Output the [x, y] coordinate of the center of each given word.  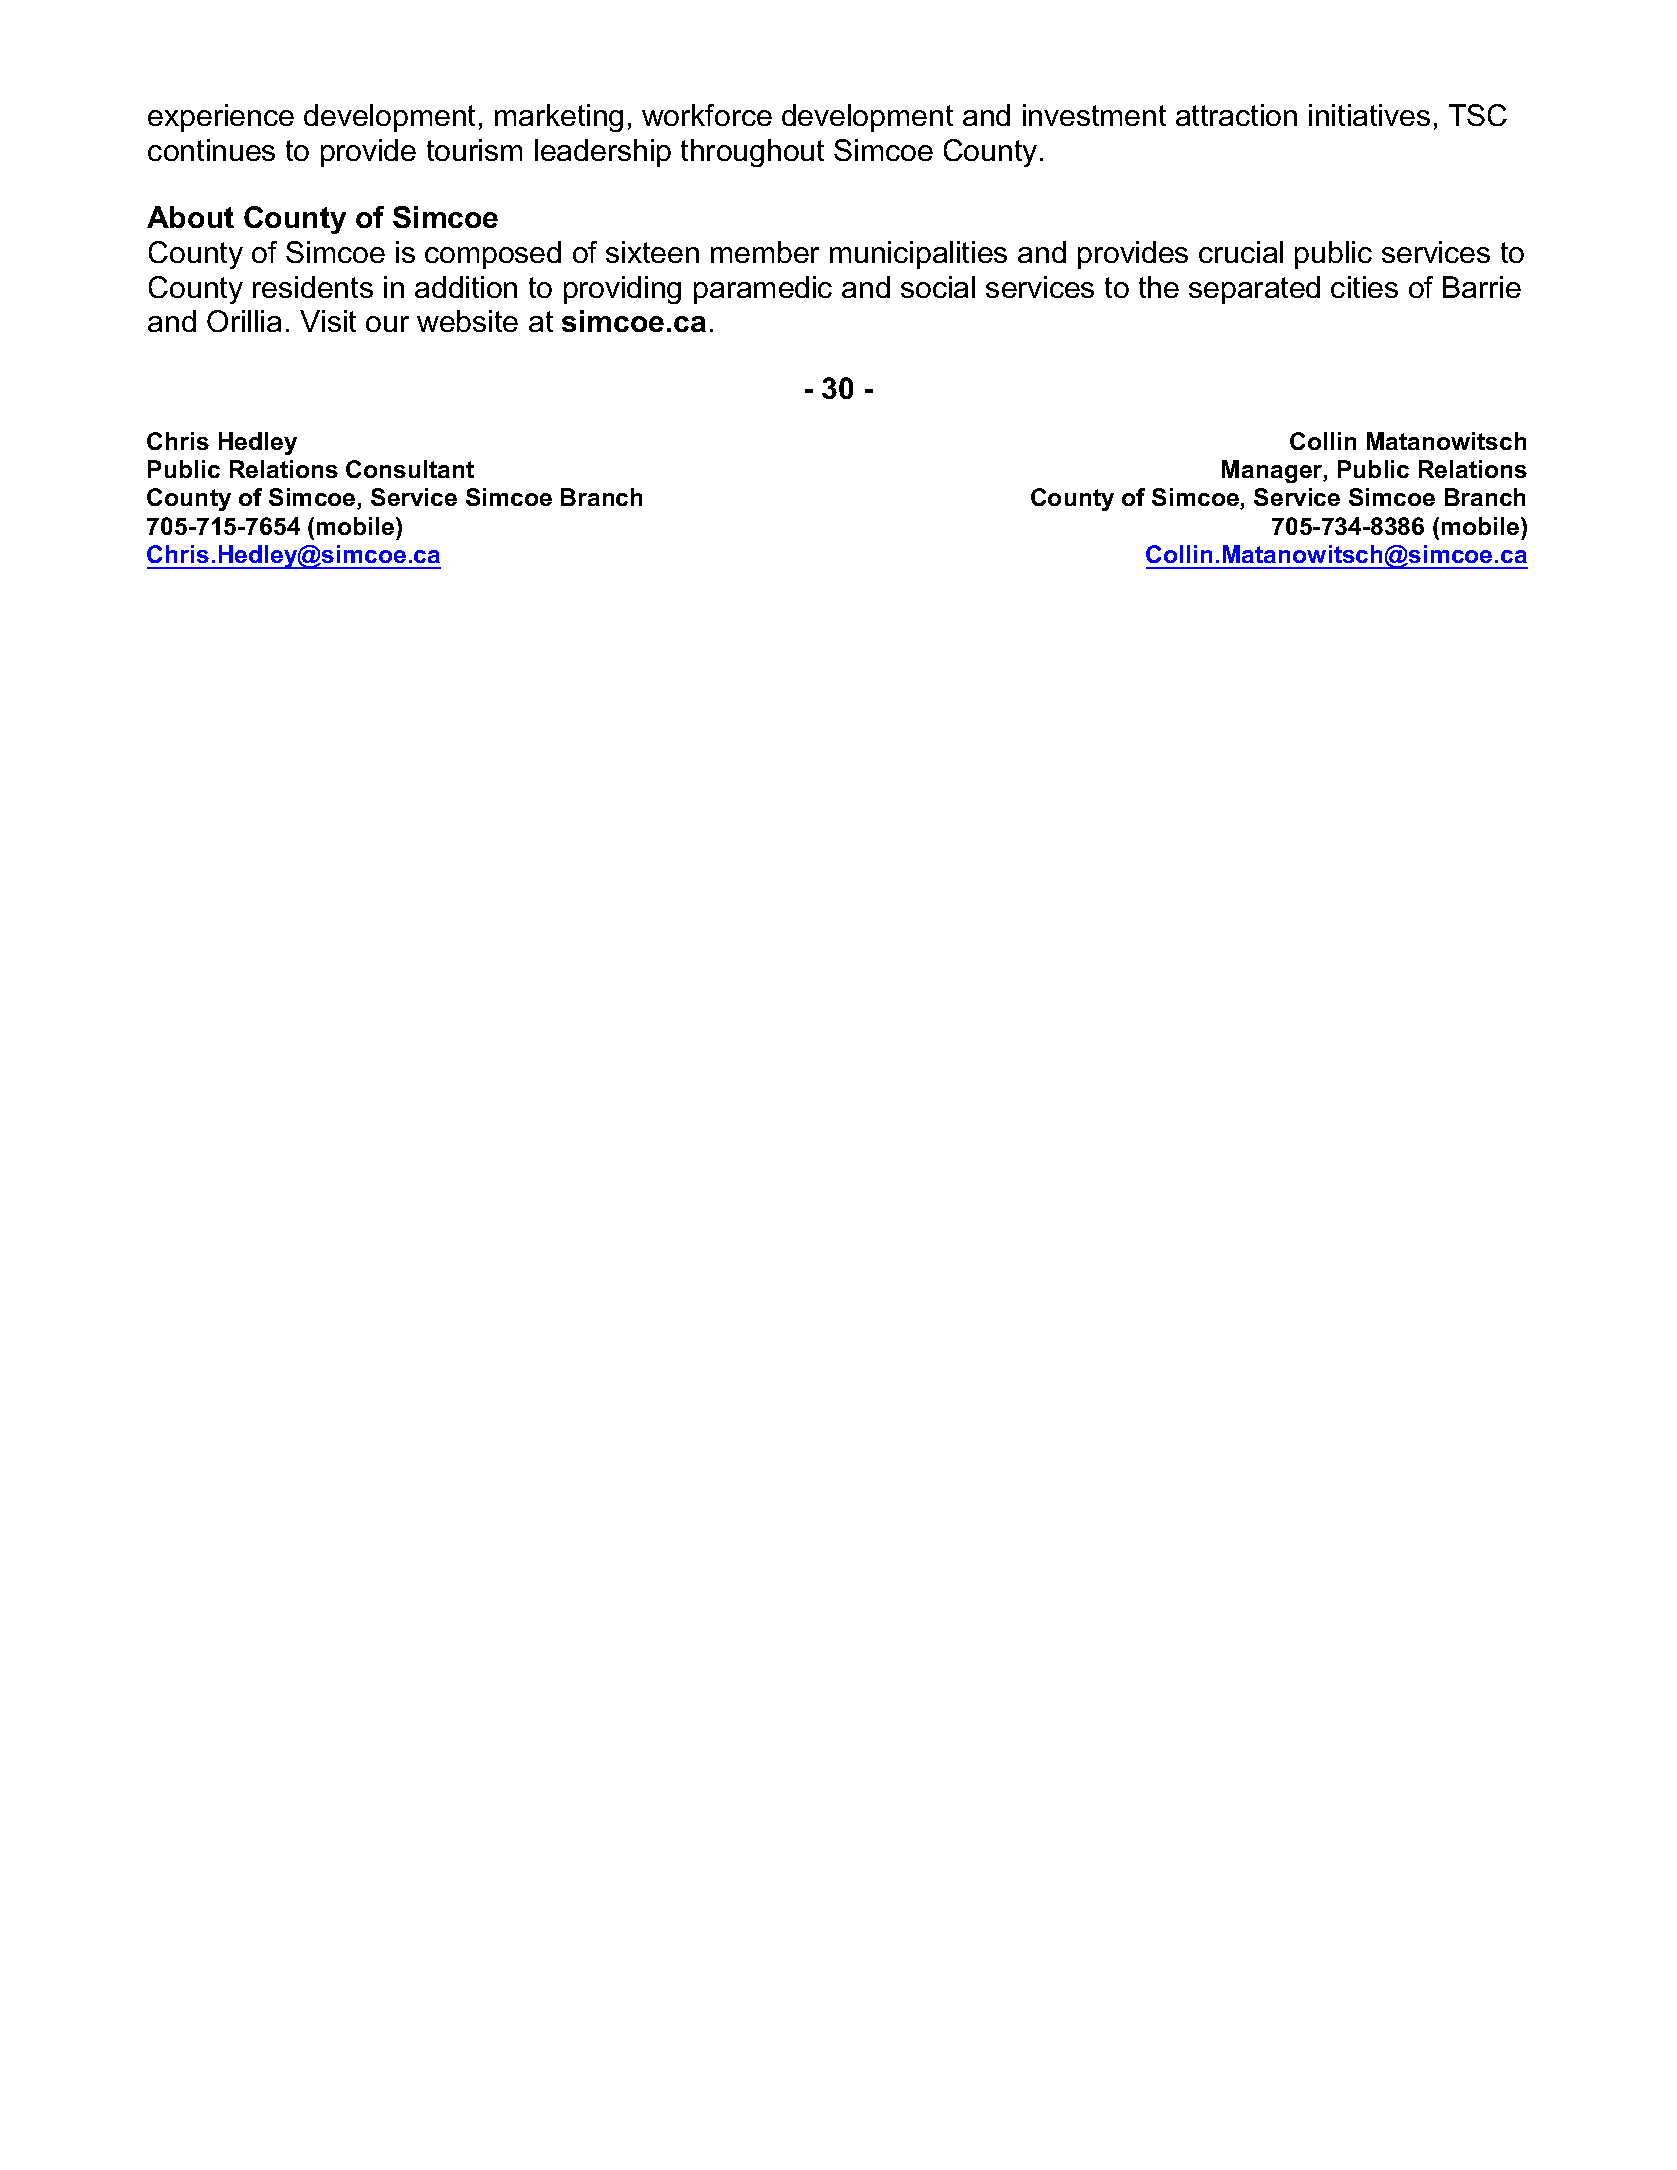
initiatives [1369, 115]
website [467, 321]
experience [221, 118]
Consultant [410, 469]
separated [1254, 290]
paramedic [763, 290]
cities [1364, 287]
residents [313, 287]
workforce [707, 115]
